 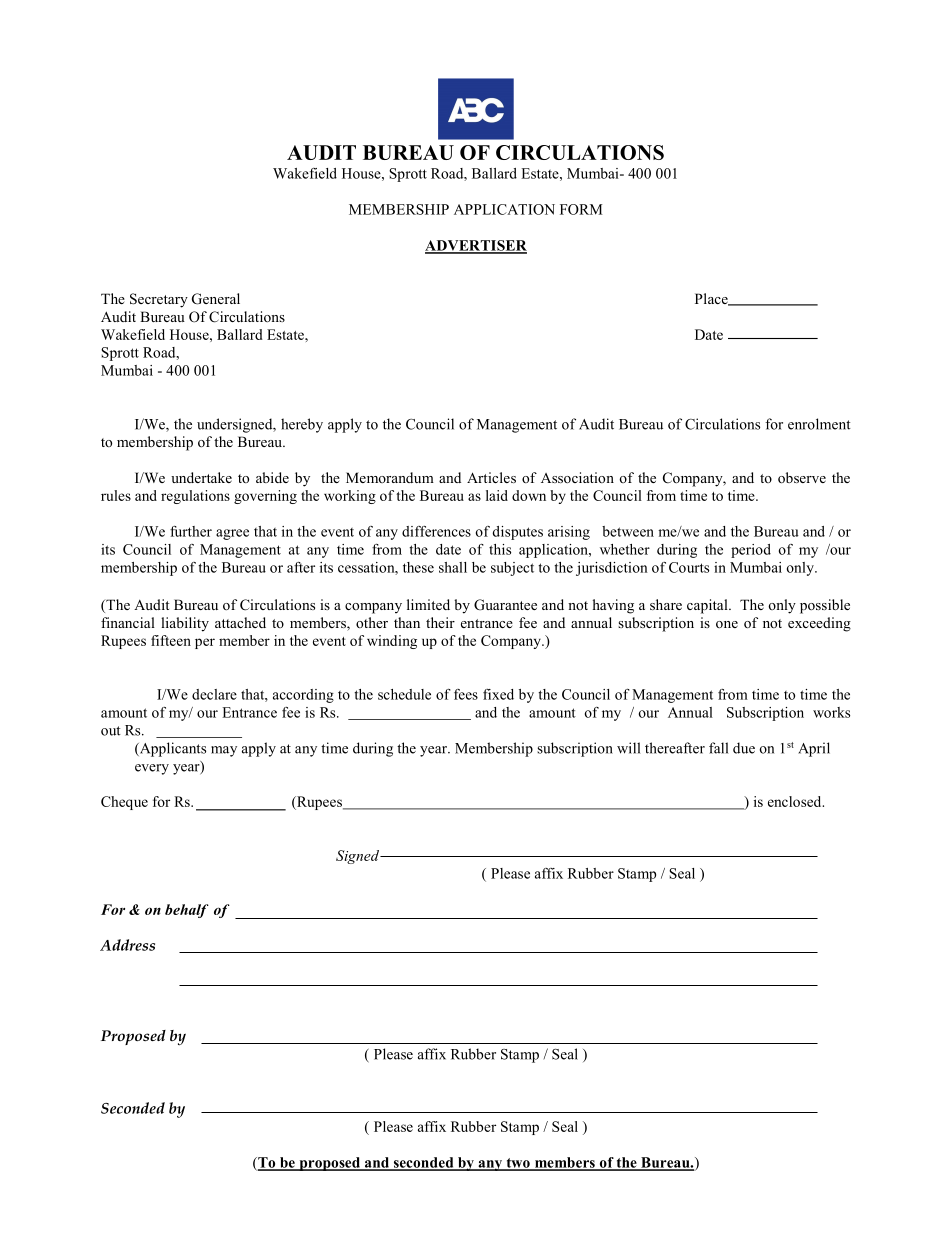 I want to click on enclosed, so click(x=796, y=801).
